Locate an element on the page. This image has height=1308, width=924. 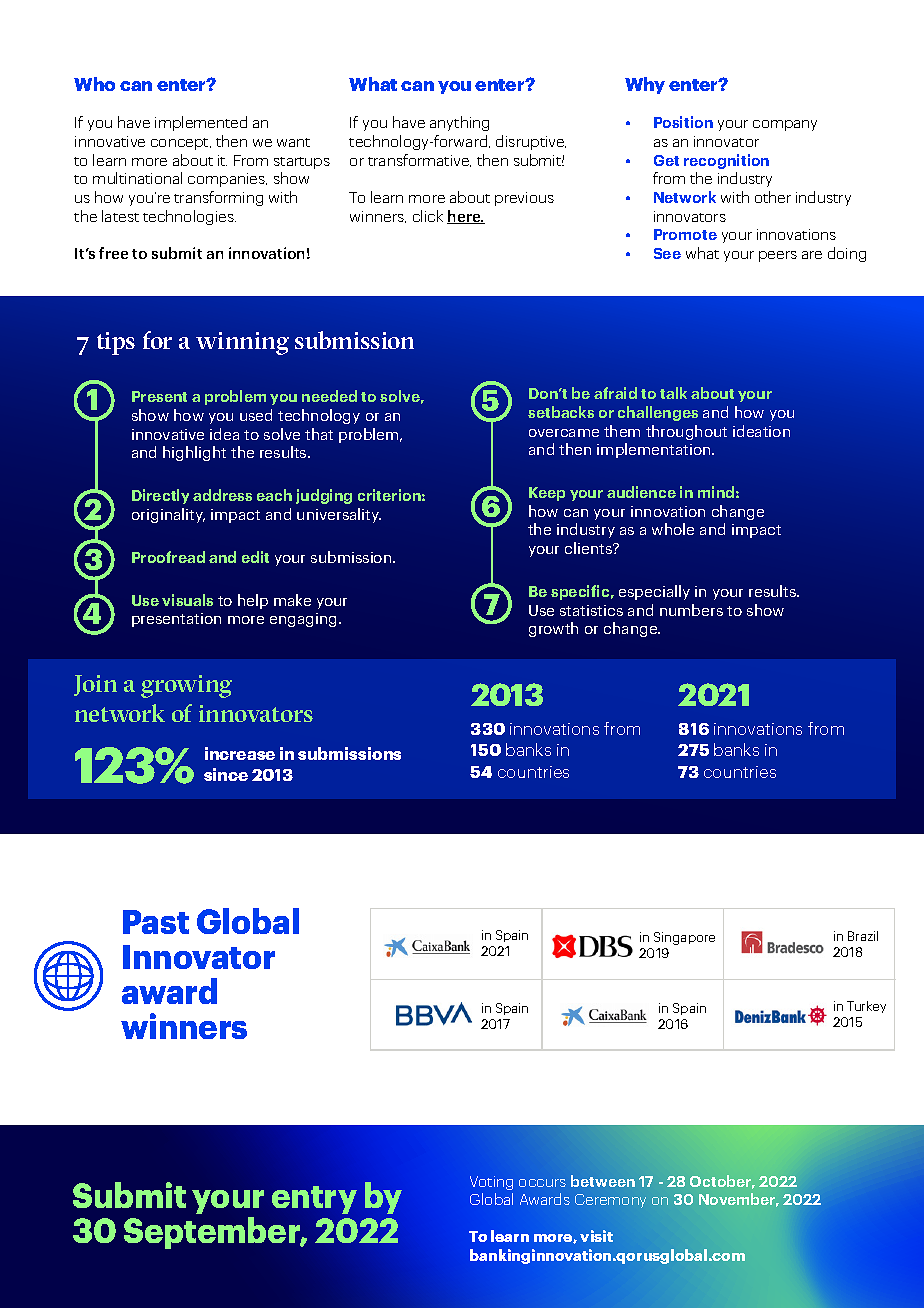
Past is located at coordinates (156, 922).
